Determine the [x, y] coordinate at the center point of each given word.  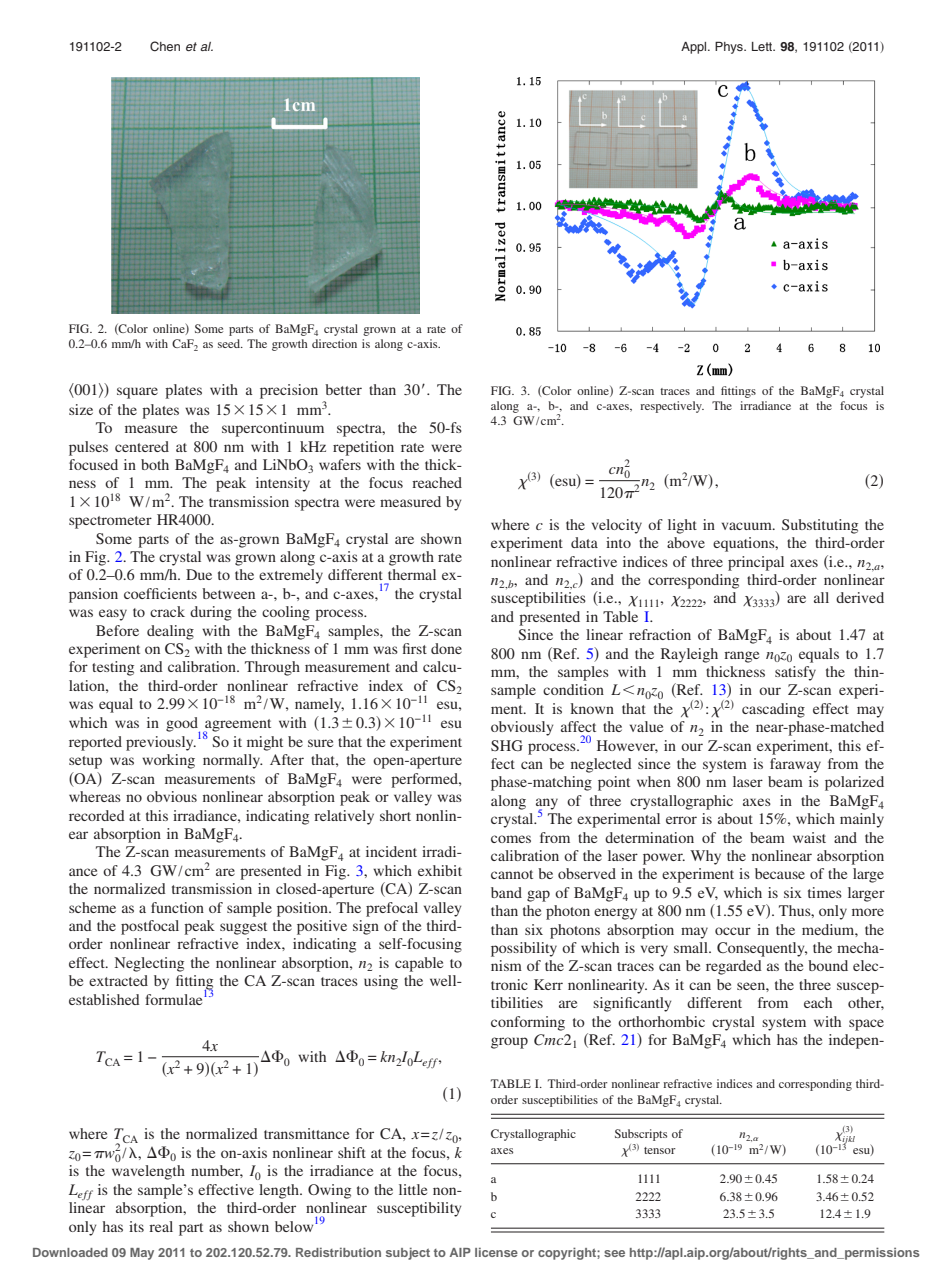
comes [511, 839]
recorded [97, 815]
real [161, 1226]
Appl [695, 48]
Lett [763, 46]
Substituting [820, 526]
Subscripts [641, 1135]
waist [809, 837]
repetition [363, 448]
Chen [165, 46]
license [496, 1252]
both [155, 464]
